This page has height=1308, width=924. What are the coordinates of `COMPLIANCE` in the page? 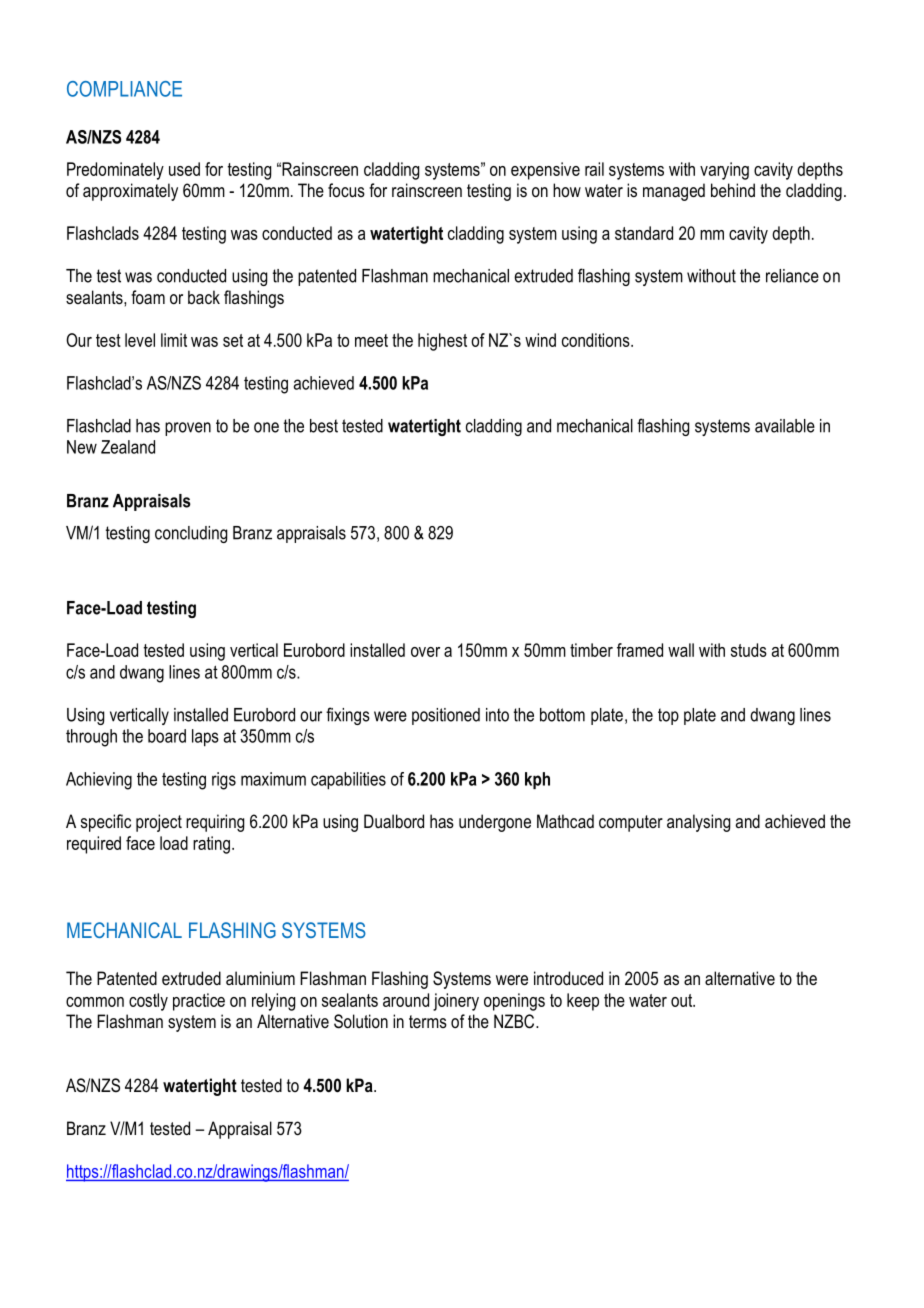 It's located at (124, 89).
